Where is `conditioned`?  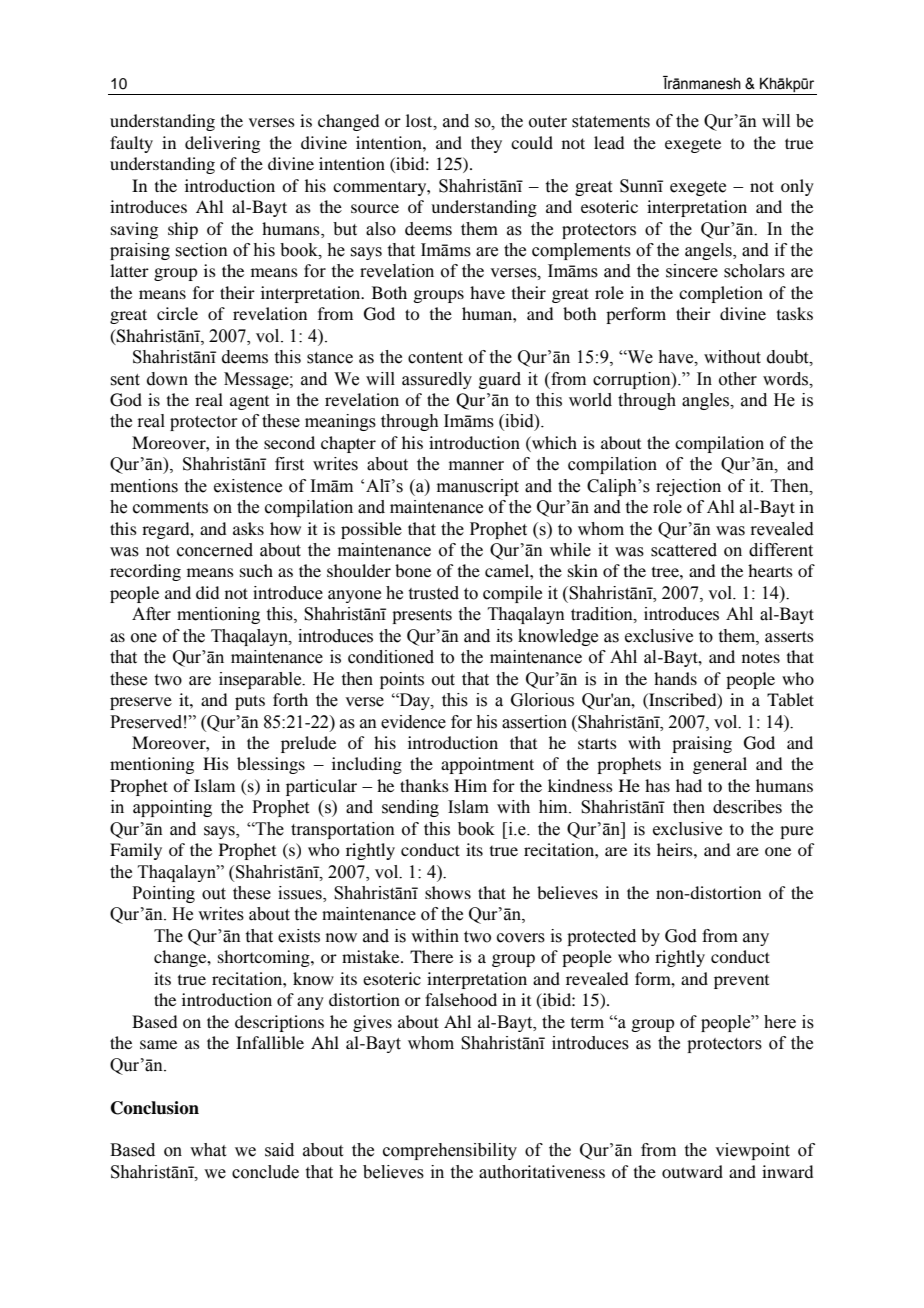 conditioned is located at coordinates (391, 657).
